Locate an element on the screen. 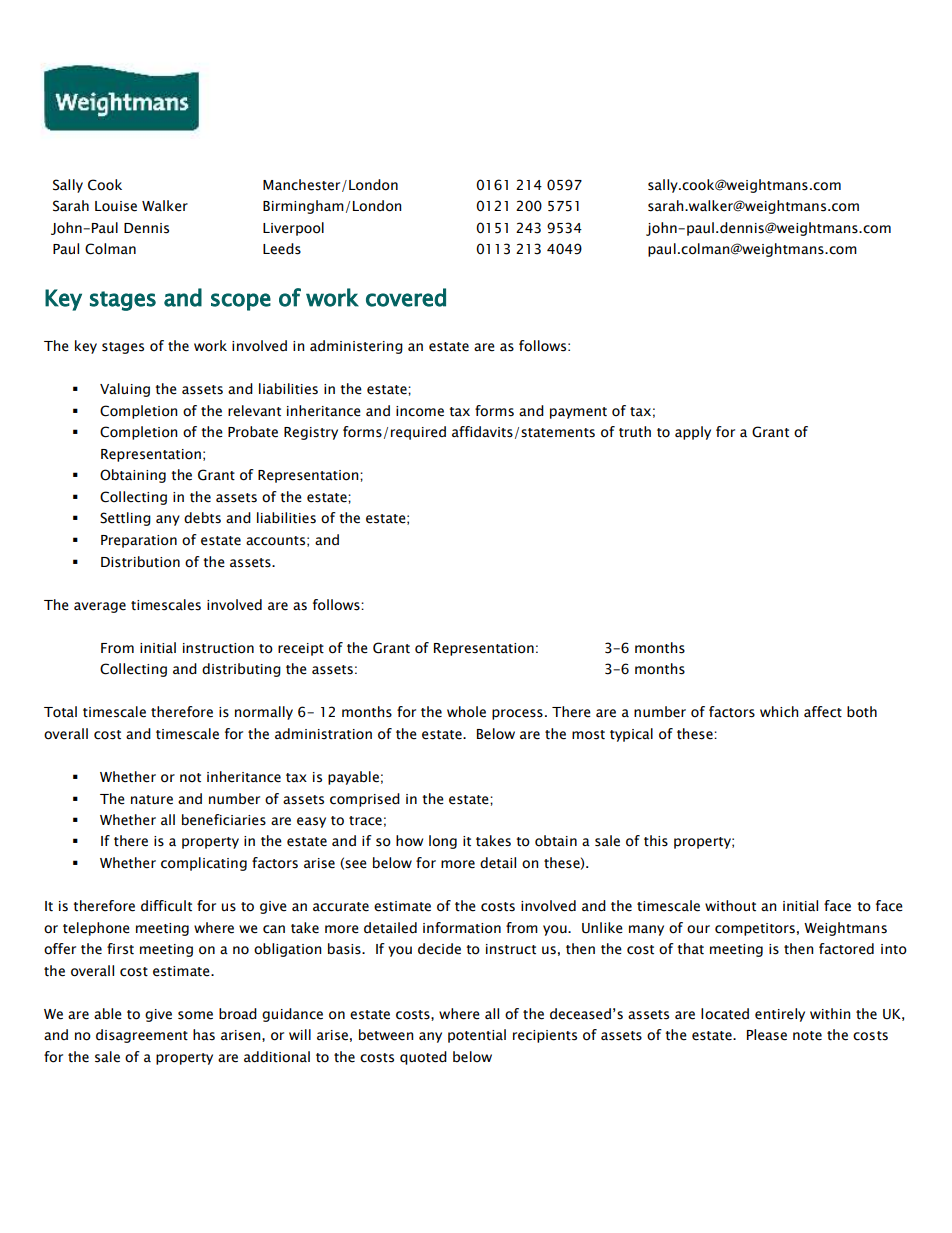 The height and width of the screenshot is (1233, 952). Louise is located at coordinates (116, 206).
